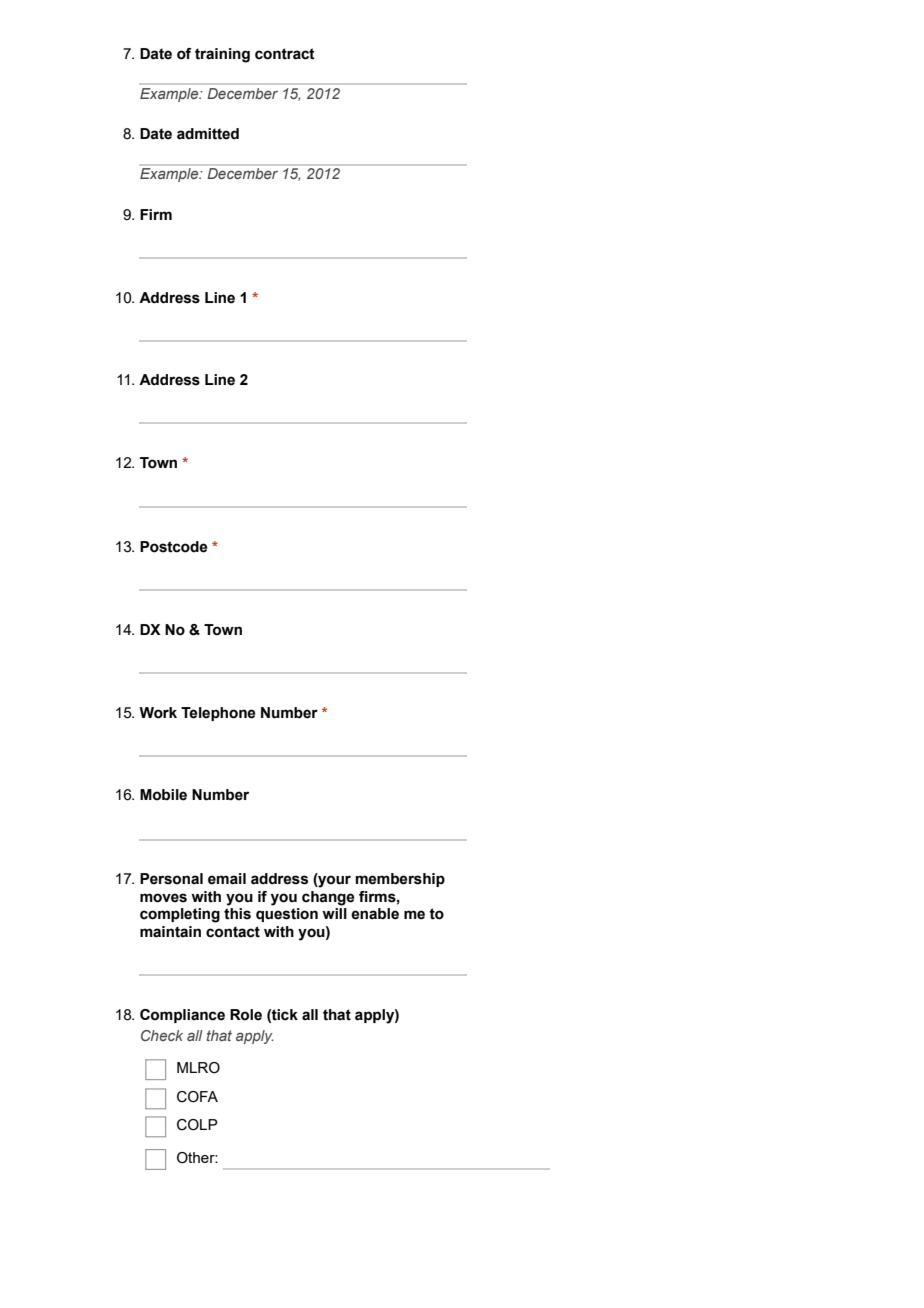 The height and width of the screenshot is (1308, 924). I want to click on Role, so click(246, 1015).
